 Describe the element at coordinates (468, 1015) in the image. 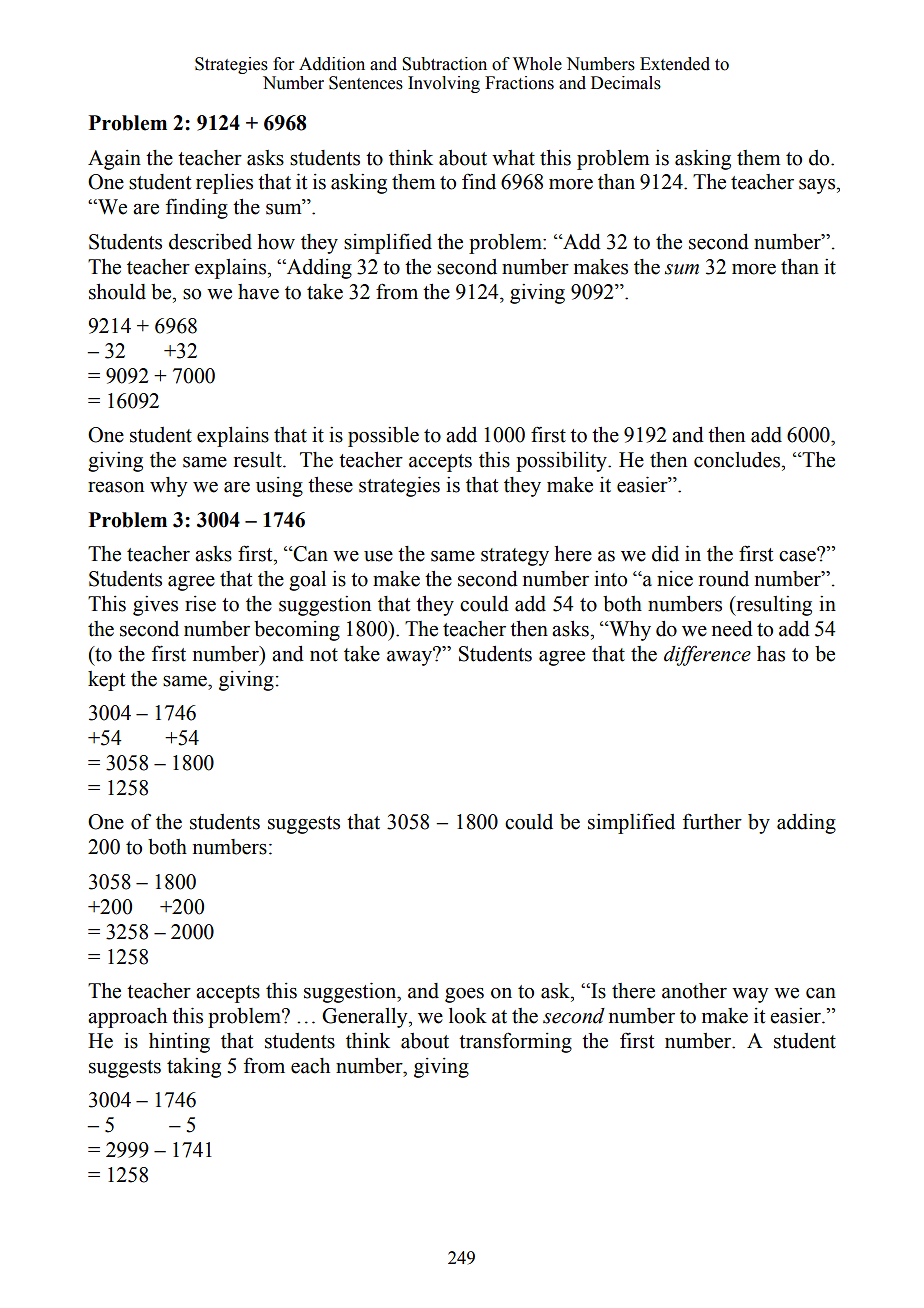

I see `look` at that location.
